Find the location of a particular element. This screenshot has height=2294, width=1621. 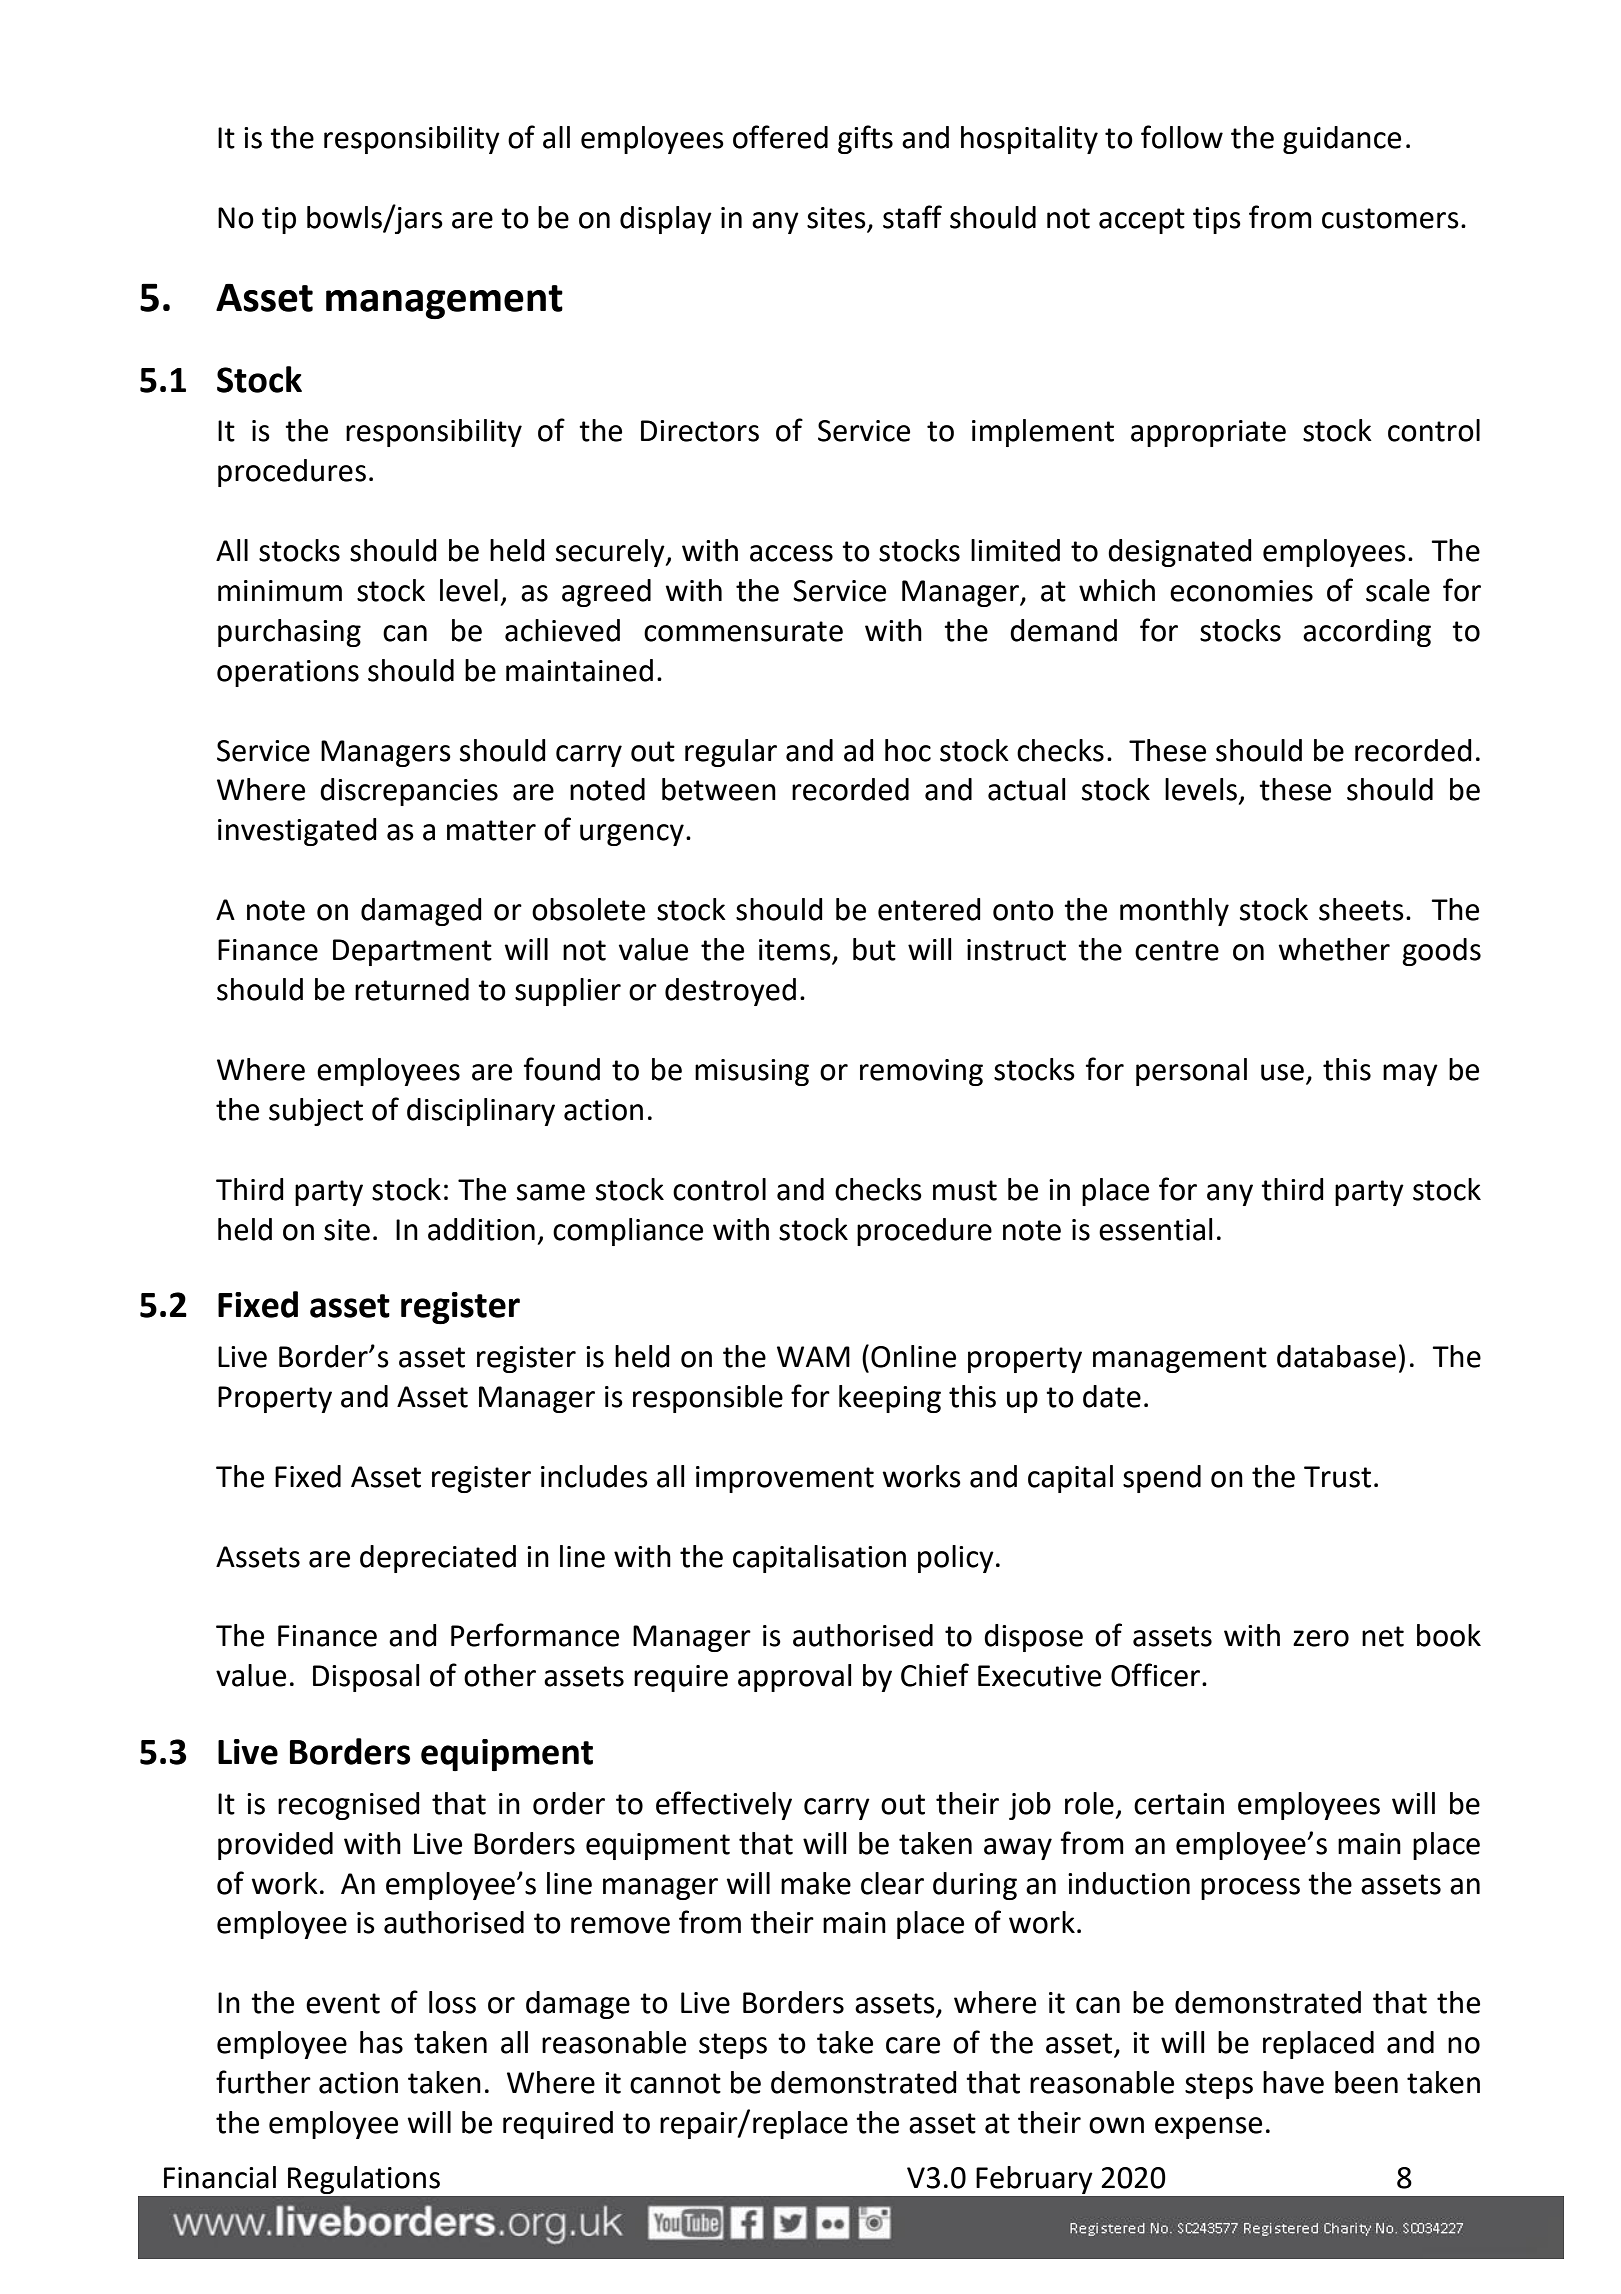

care is located at coordinates (913, 2045).
